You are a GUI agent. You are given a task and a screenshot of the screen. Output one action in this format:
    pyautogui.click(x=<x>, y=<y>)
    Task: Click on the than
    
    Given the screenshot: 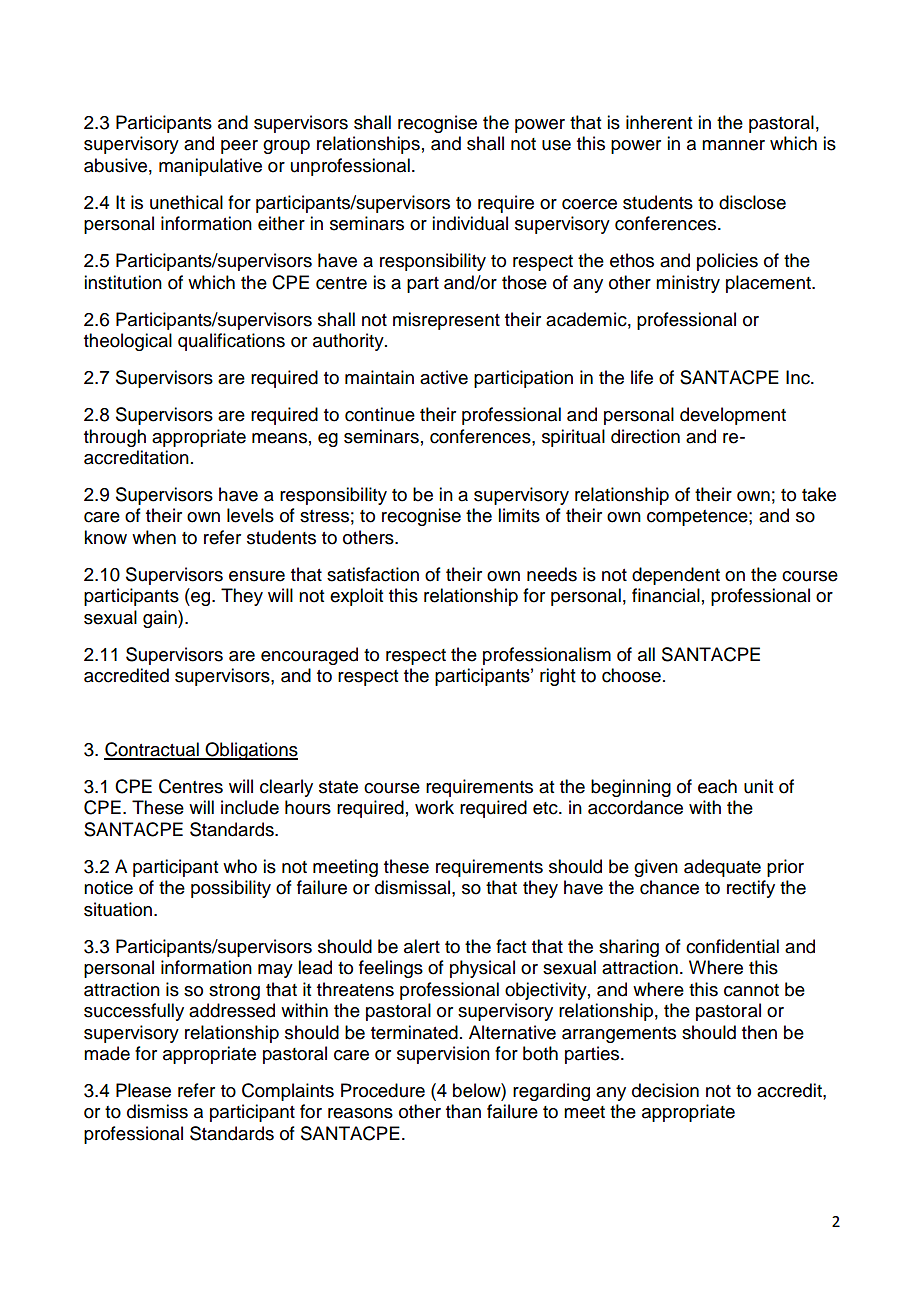 What is the action you would take?
    pyautogui.click(x=463, y=1111)
